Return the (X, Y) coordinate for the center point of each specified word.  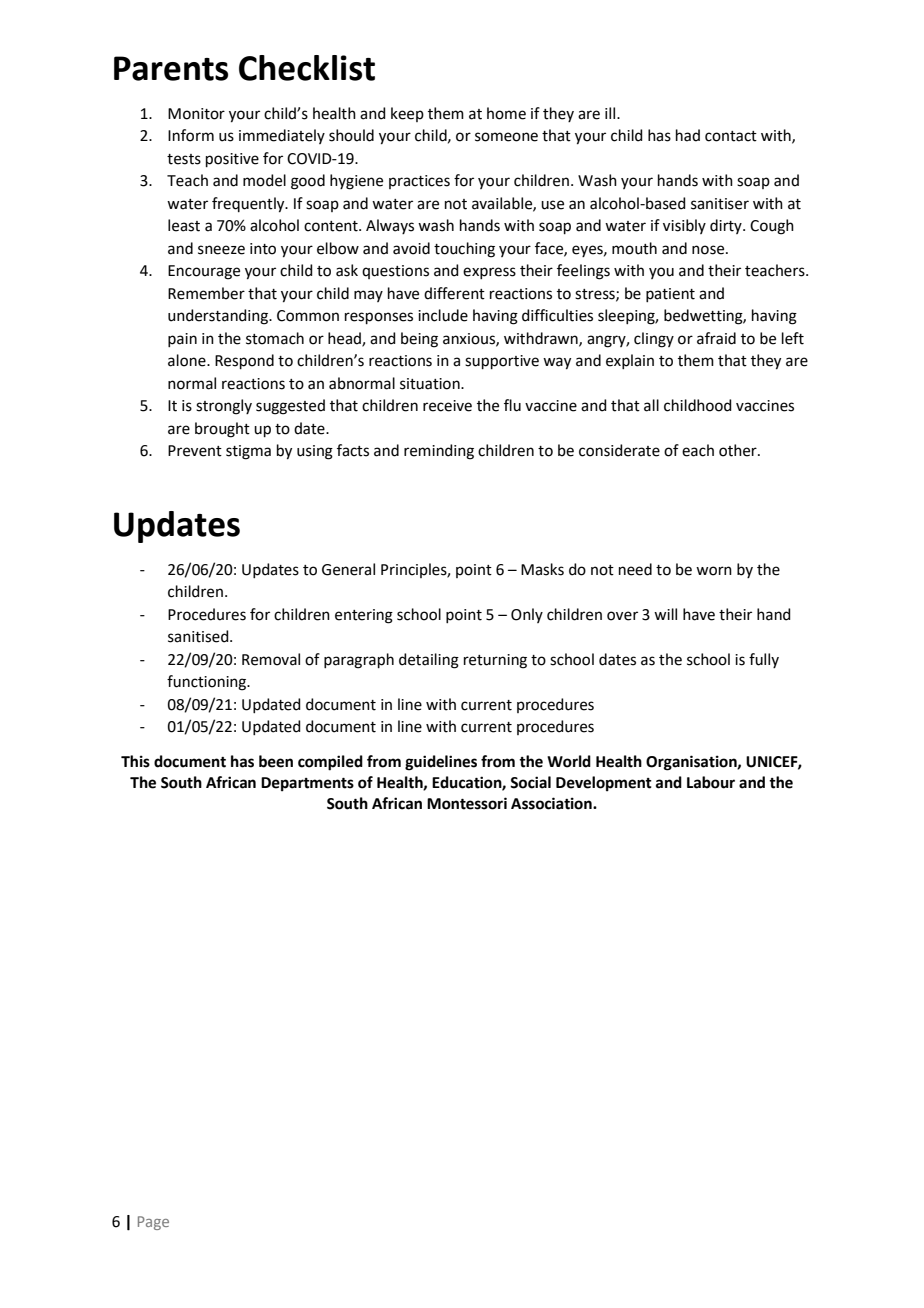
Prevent (195, 451)
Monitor (196, 114)
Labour (711, 782)
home (506, 113)
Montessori (467, 803)
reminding (439, 452)
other (739, 450)
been (276, 761)
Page (153, 1223)
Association (552, 803)
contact (731, 136)
